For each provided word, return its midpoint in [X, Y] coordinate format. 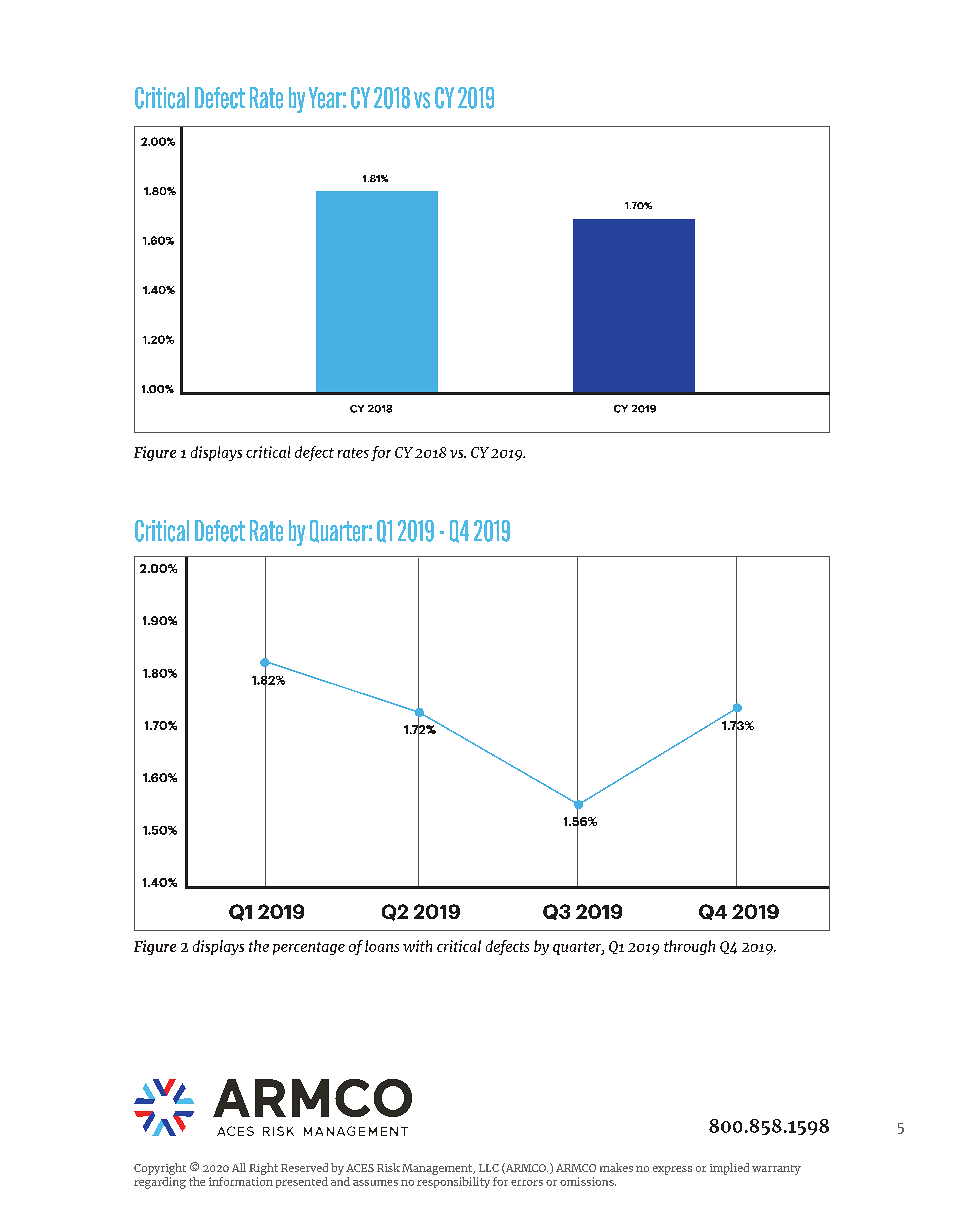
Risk [388, 1167]
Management [438, 1169]
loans [382, 946]
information [241, 1180]
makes [616, 1167]
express [672, 1170]
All [239, 1167]
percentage [309, 948]
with [417, 946]
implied [729, 1169]
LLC [489, 1168]
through [689, 947]
